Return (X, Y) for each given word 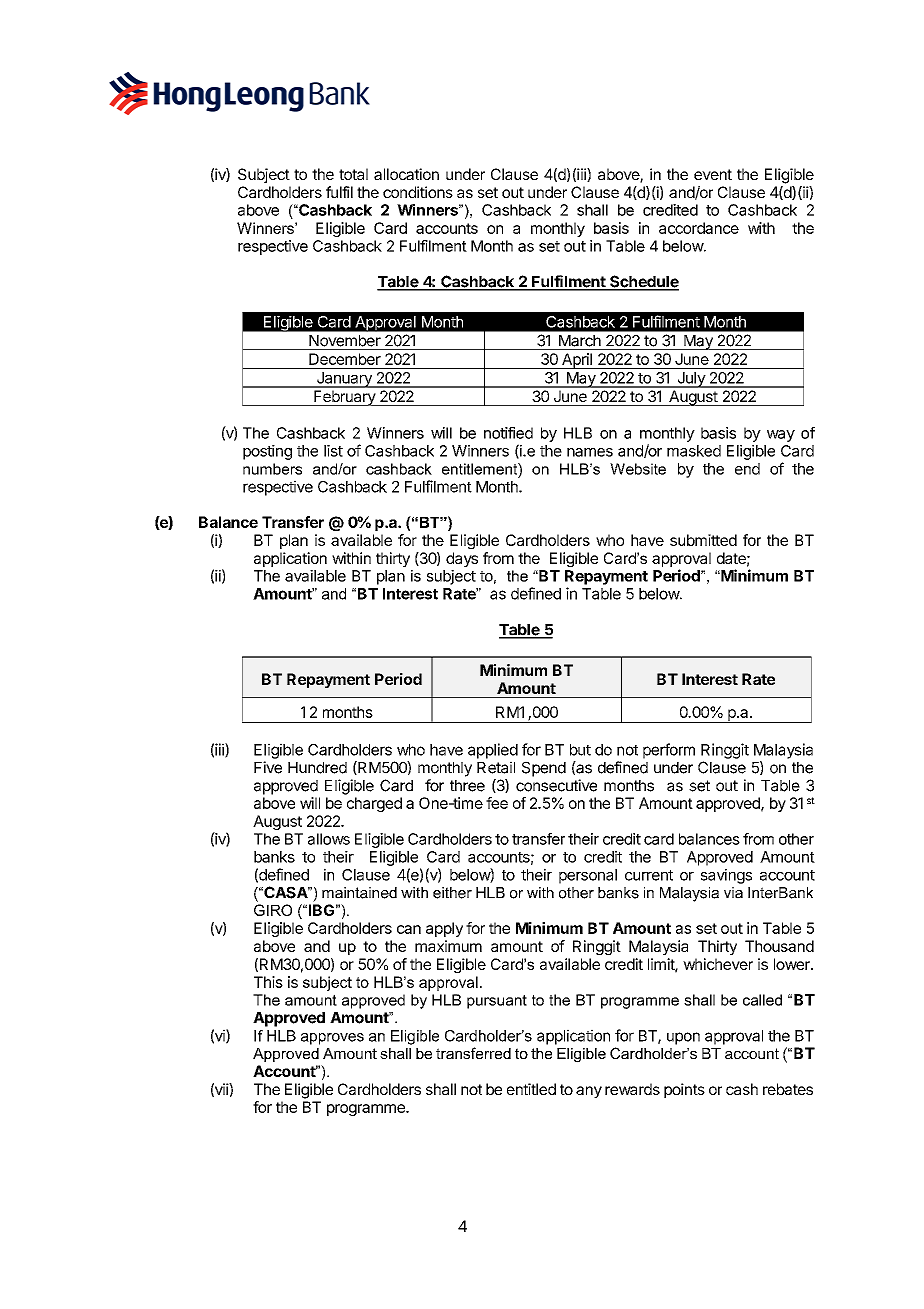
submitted (703, 540)
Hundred (317, 768)
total (353, 174)
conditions (418, 192)
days (462, 559)
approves (332, 1039)
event (713, 174)
